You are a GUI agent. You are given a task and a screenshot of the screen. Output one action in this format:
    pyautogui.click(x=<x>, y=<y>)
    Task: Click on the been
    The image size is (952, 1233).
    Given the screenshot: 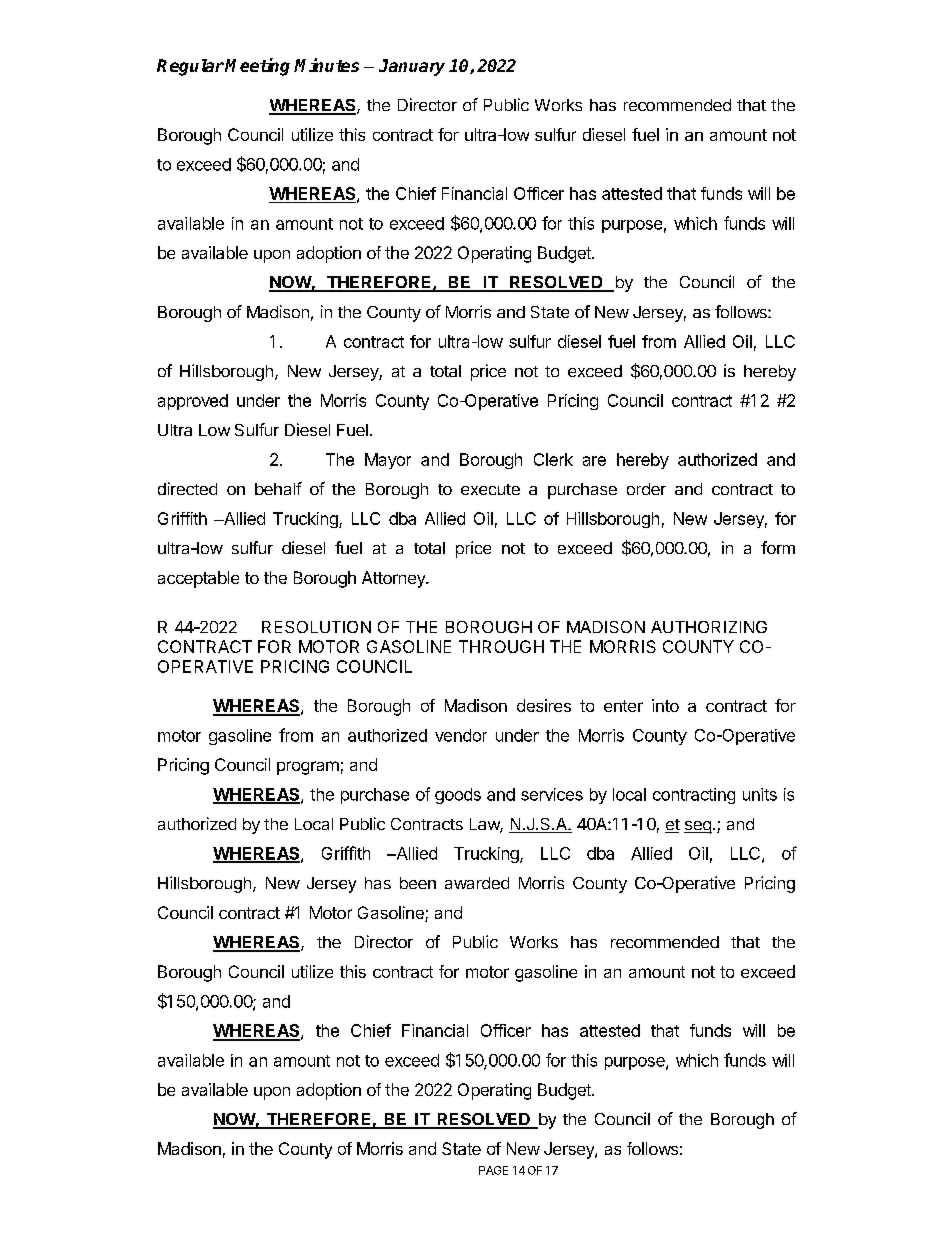 What is the action you would take?
    pyautogui.click(x=418, y=883)
